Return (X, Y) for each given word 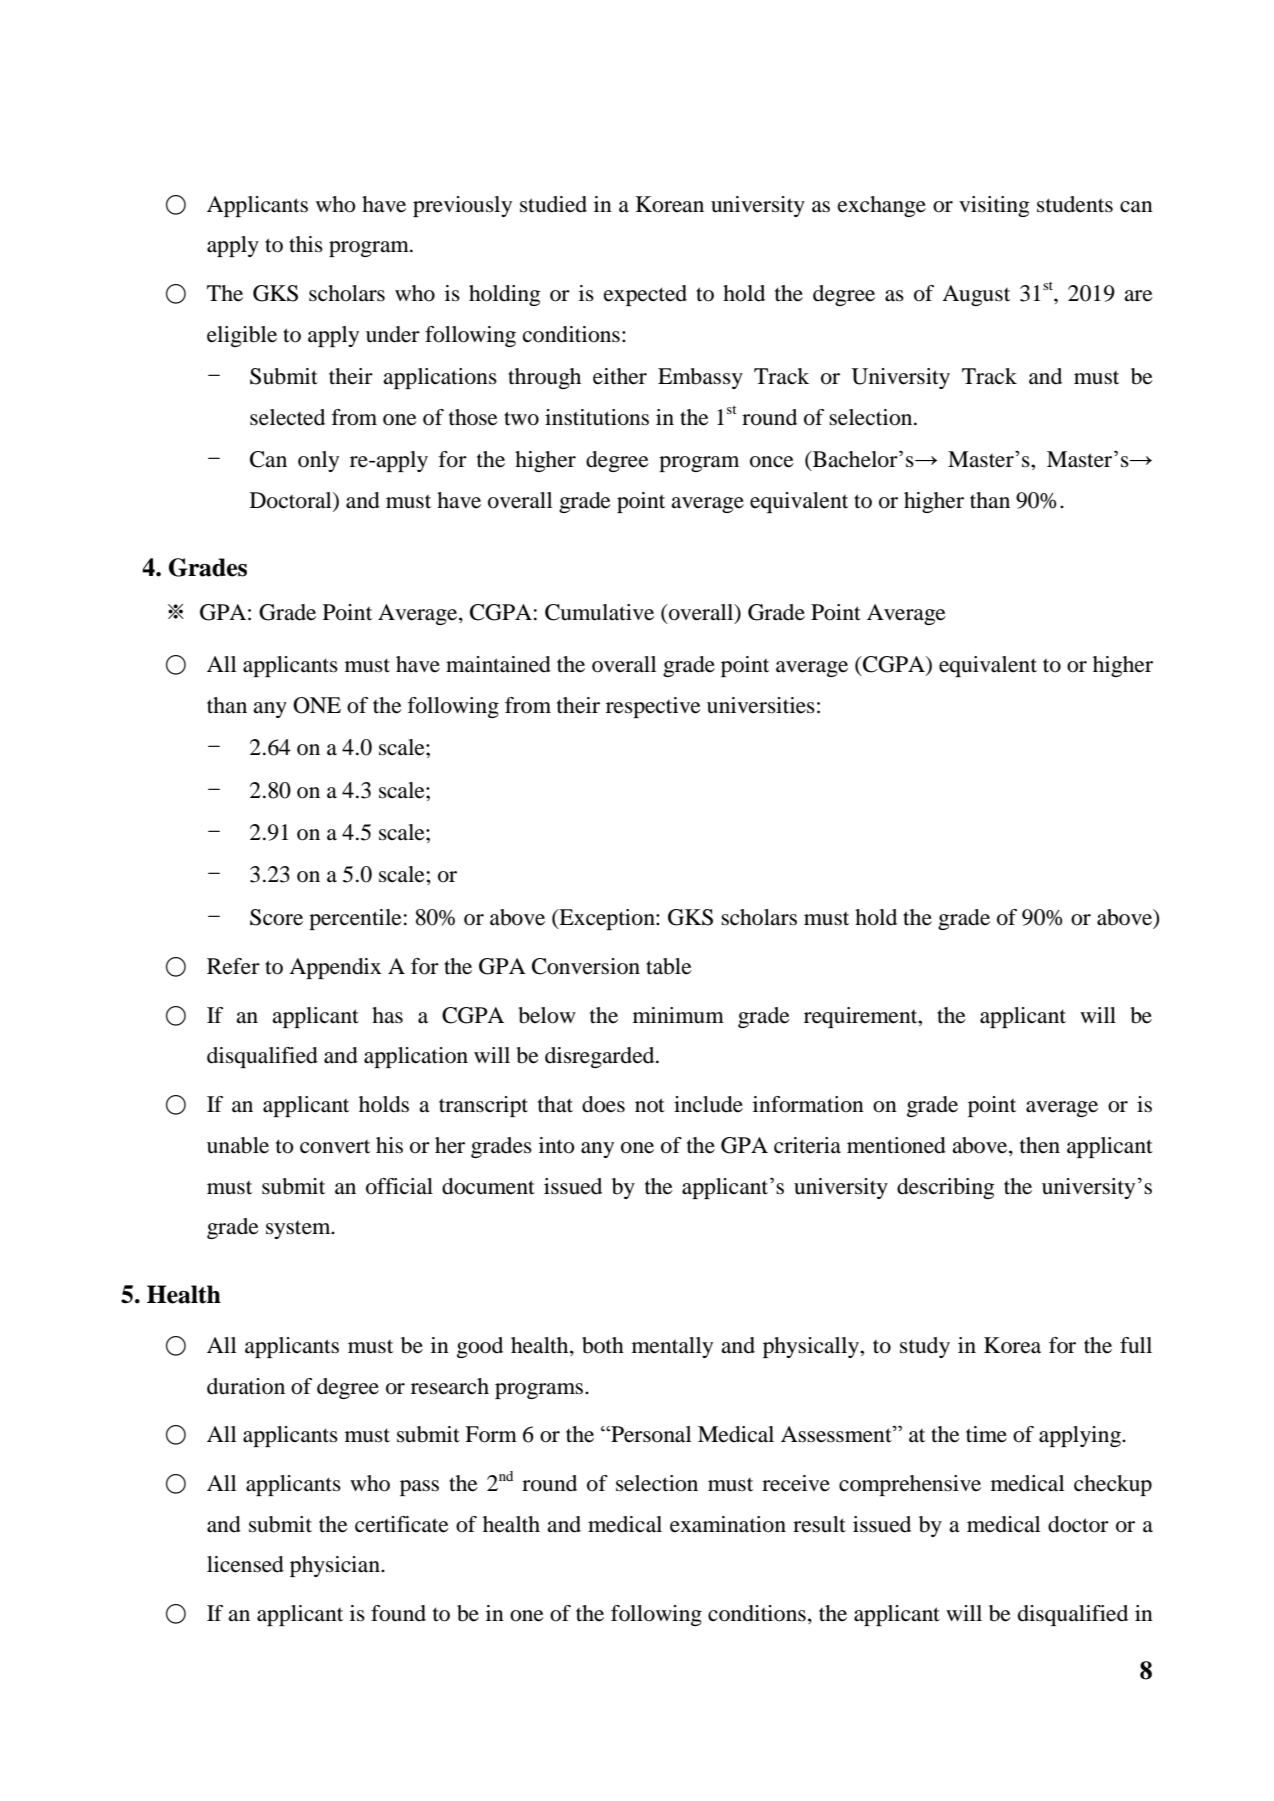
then (1040, 1145)
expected (645, 295)
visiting (994, 206)
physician (336, 1566)
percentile (355, 919)
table (669, 966)
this (306, 244)
